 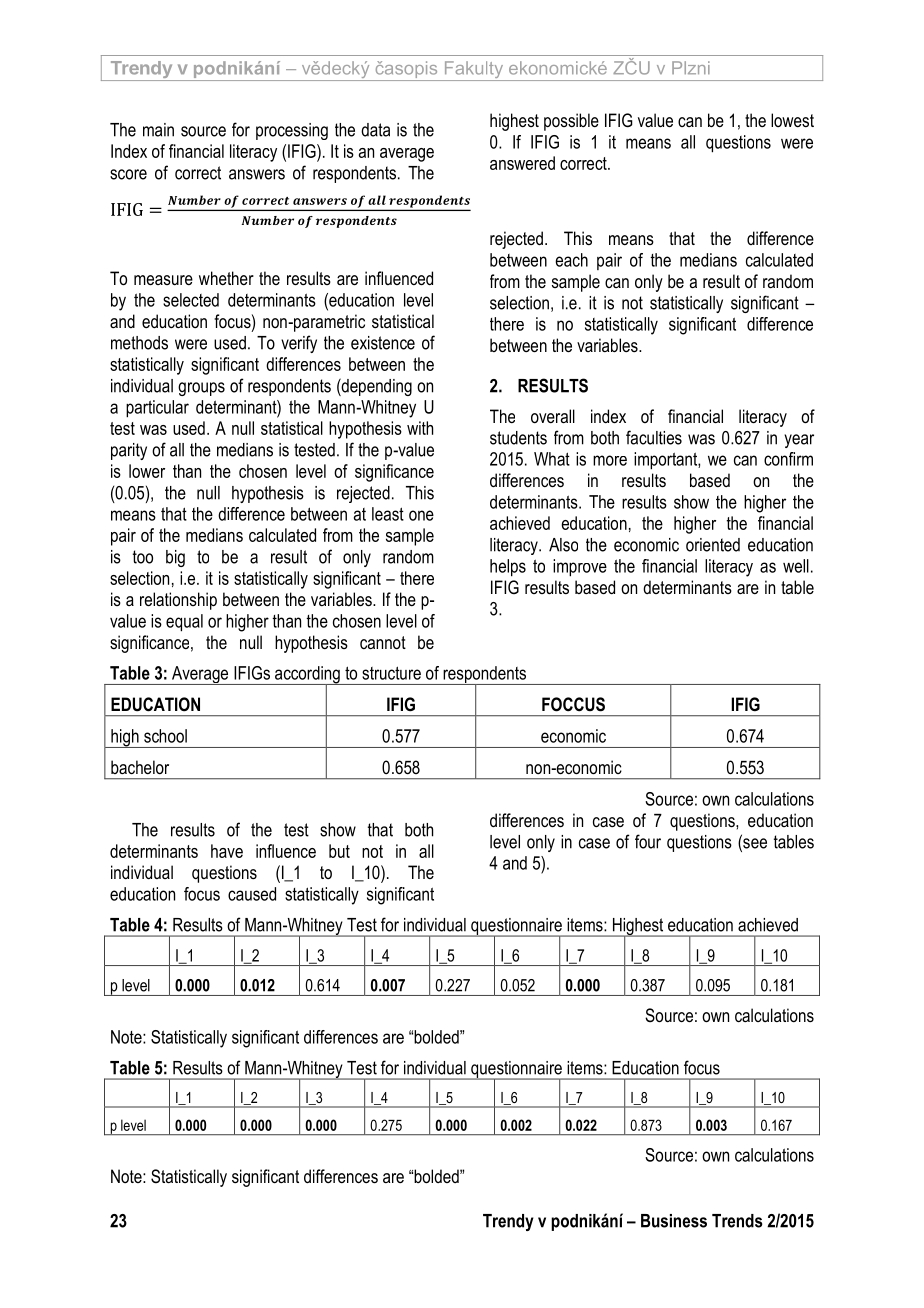 I want to click on Business, so click(x=674, y=1221).
